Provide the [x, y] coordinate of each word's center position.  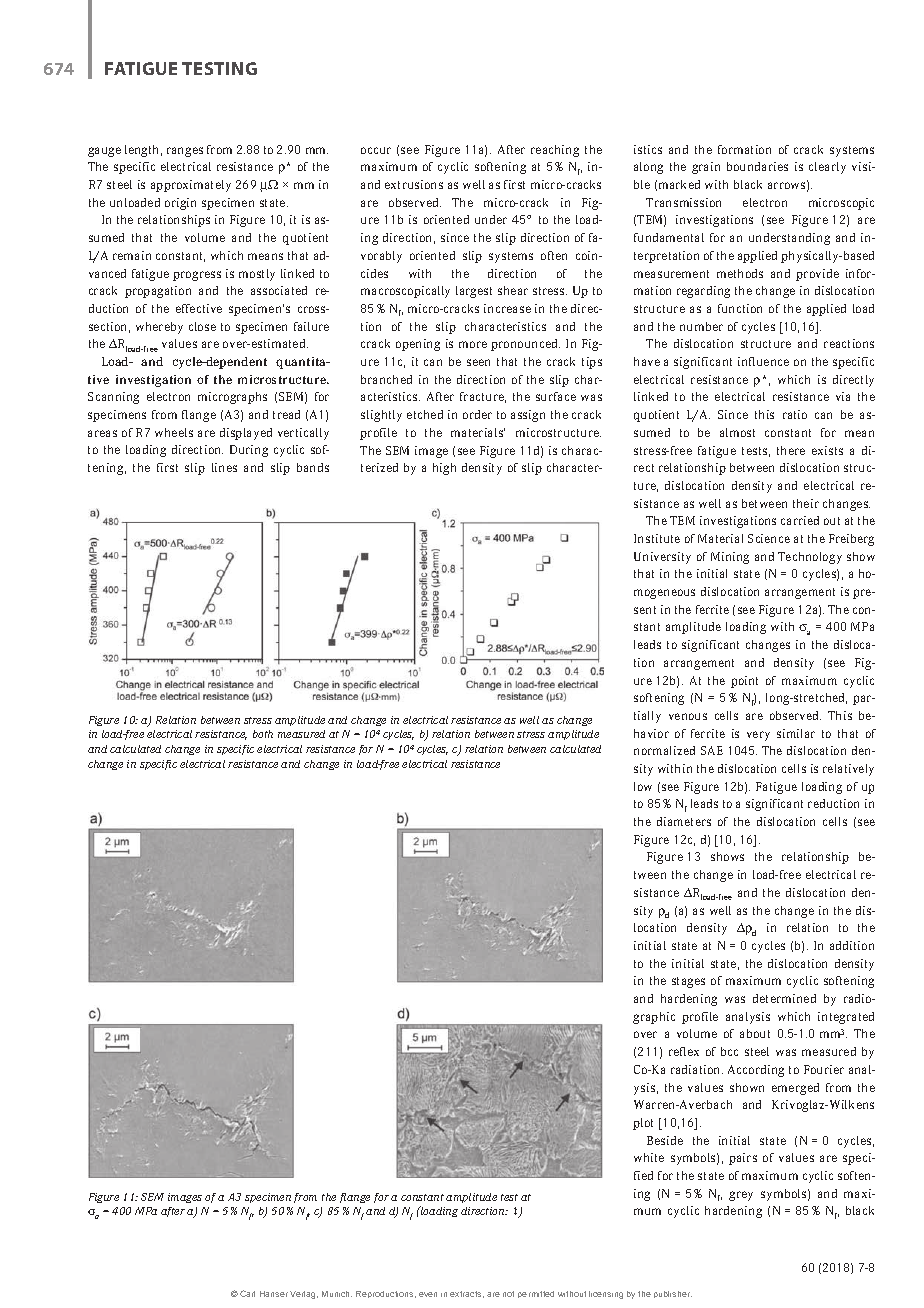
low [643, 786]
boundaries [757, 166]
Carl [247, 1293]
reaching [555, 151]
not [508, 1294]
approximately [191, 186]
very [758, 736]
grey [741, 1196]
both [263, 734]
